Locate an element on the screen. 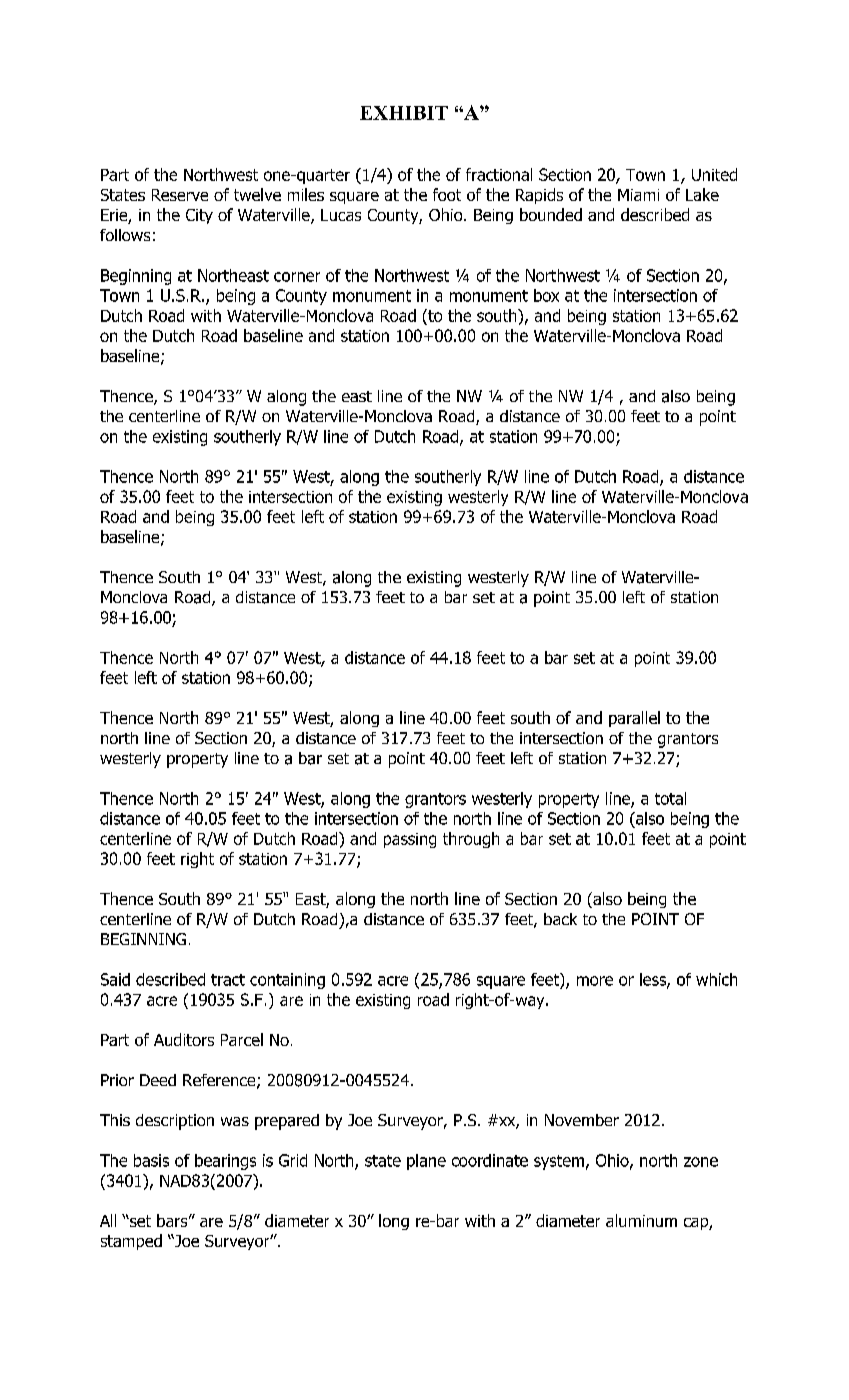 This screenshot has height=1400, width=849. Reserve is located at coordinates (180, 195).
